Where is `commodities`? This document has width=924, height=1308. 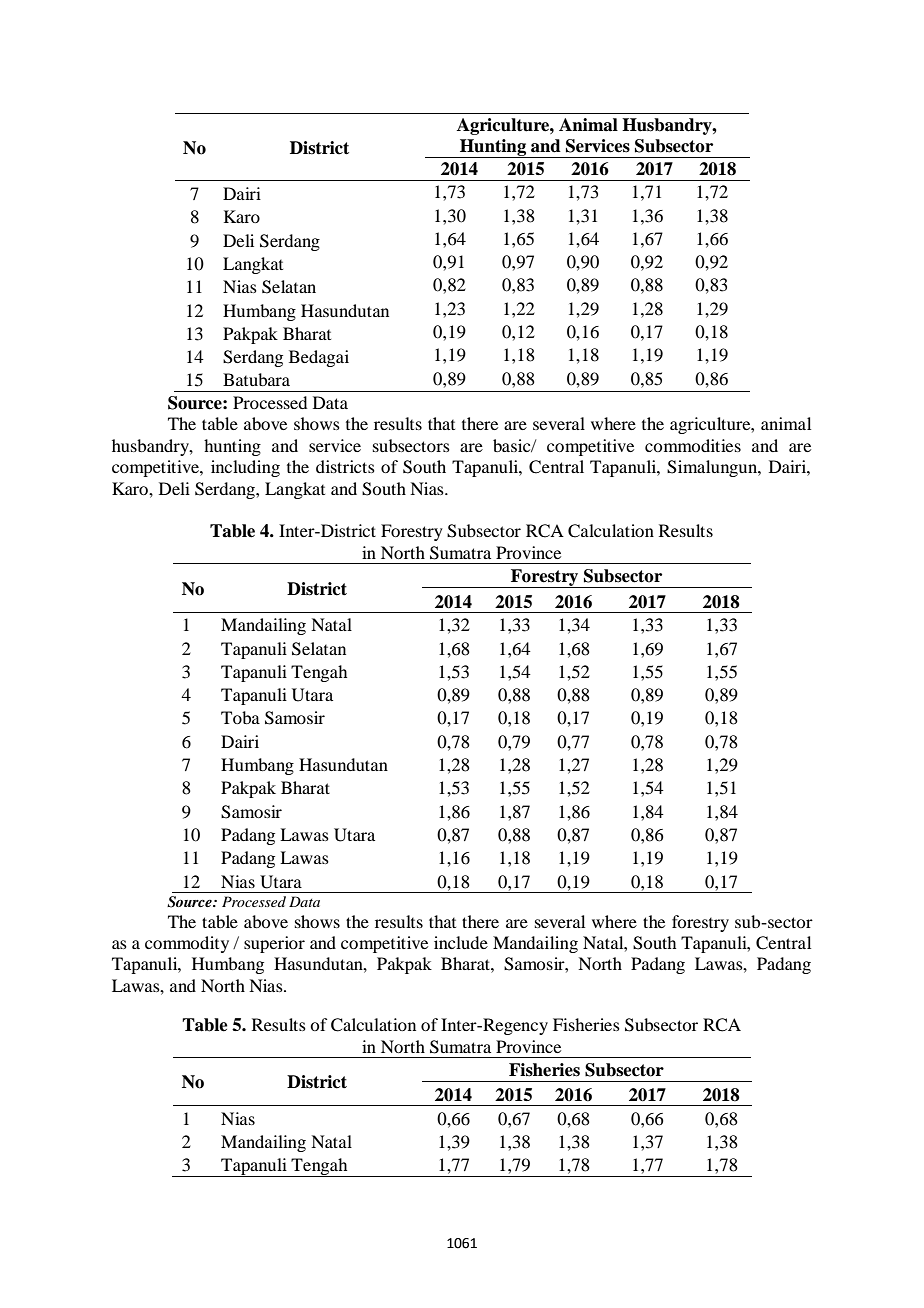
commodities is located at coordinates (693, 445).
